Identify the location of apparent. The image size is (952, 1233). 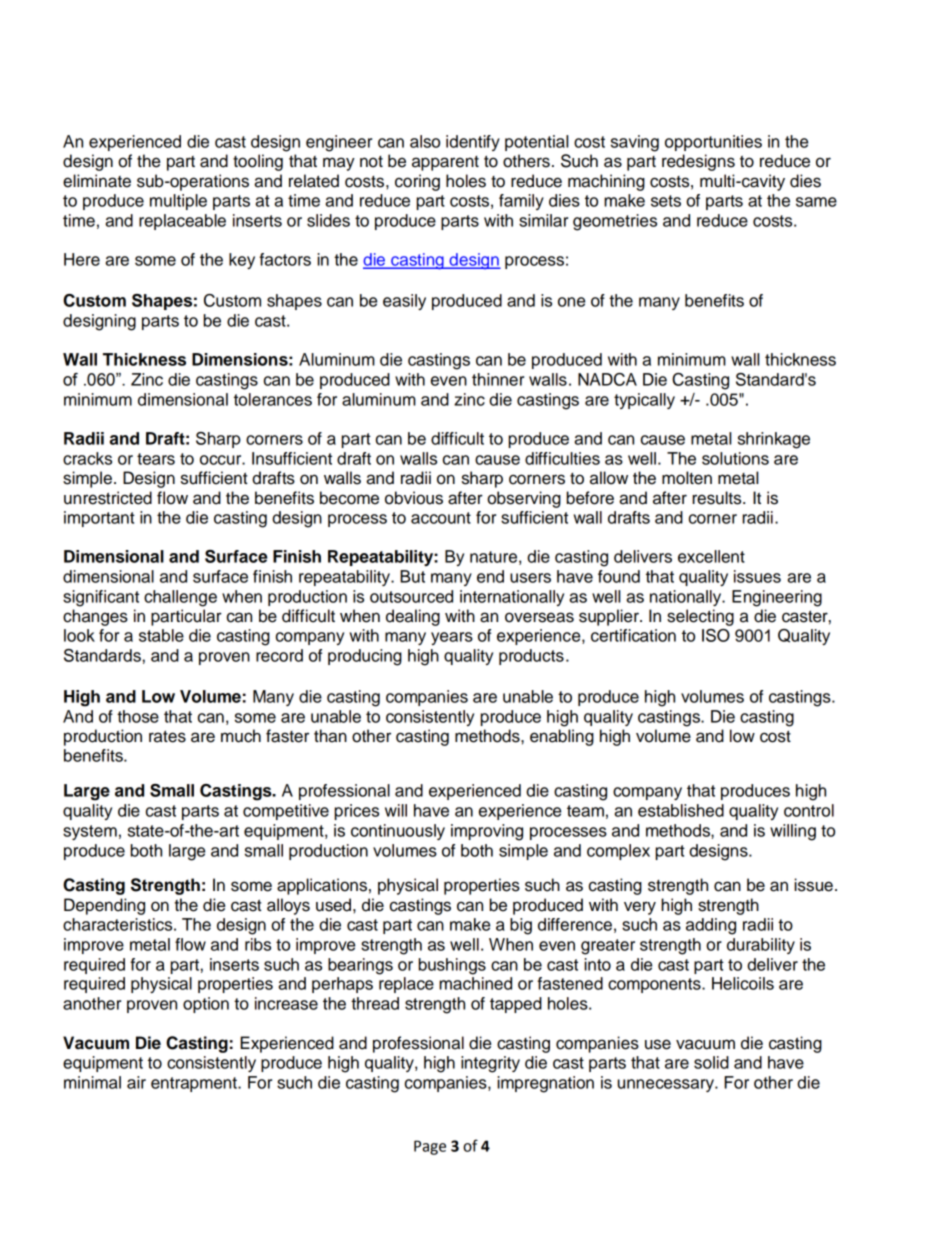
(445, 163).
